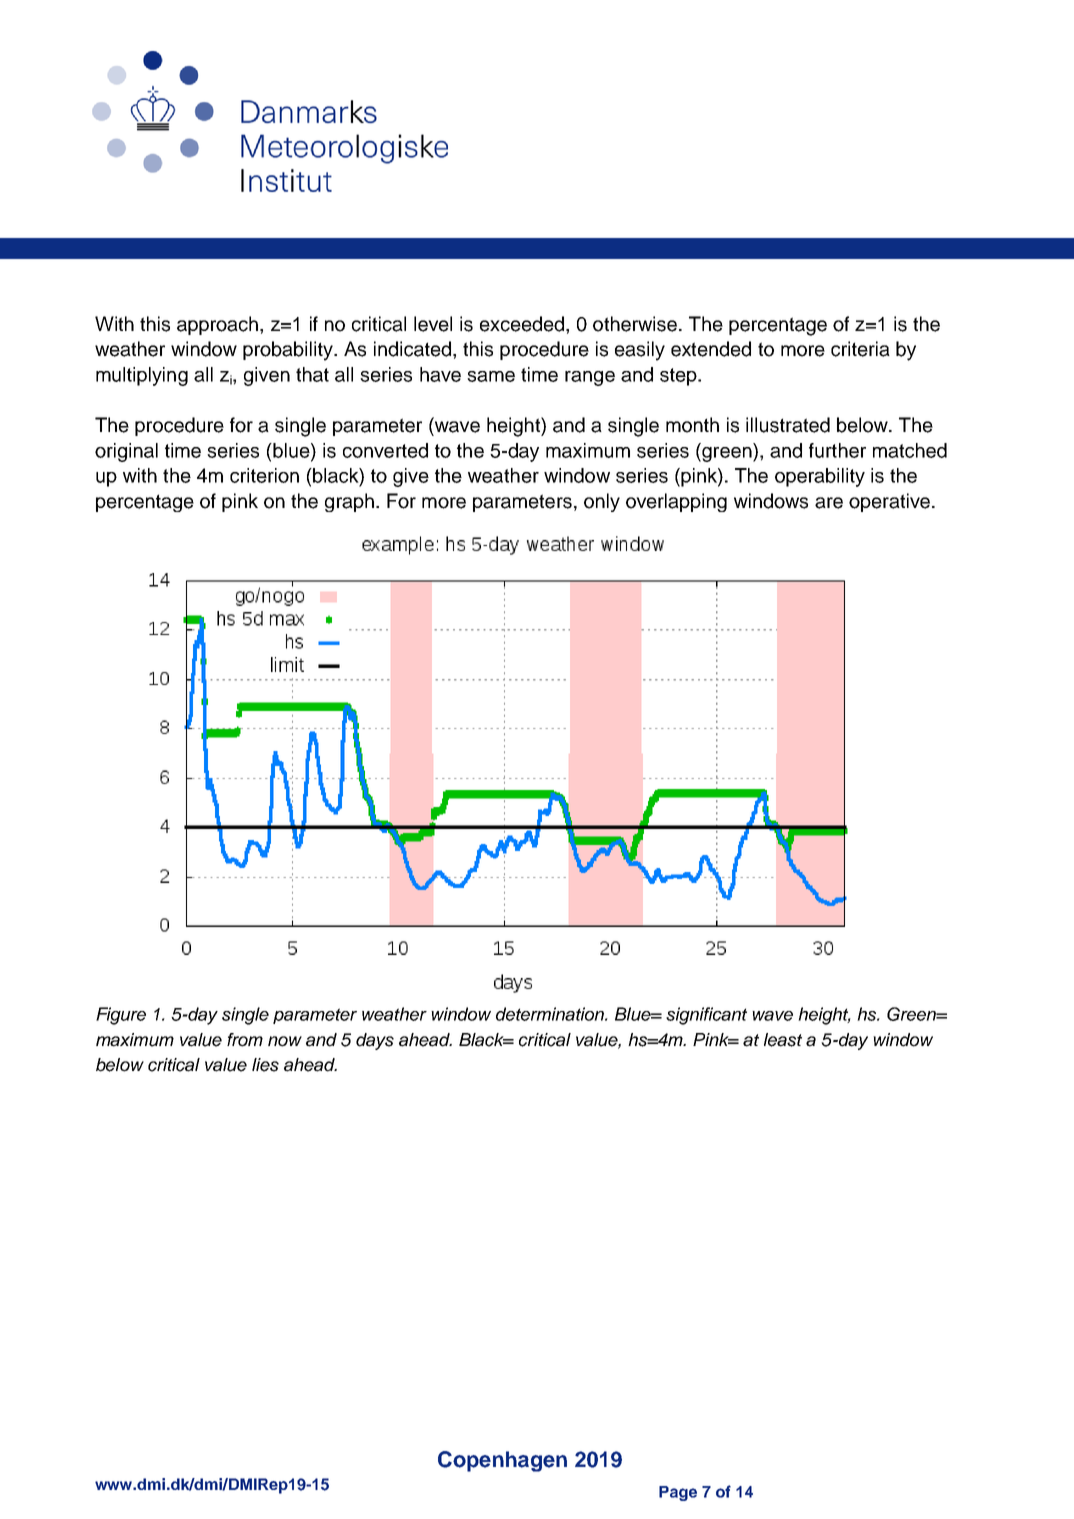 The height and width of the screenshot is (1519, 1074). What do you see at coordinates (375, 1041) in the screenshot?
I see `days` at bounding box center [375, 1041].
